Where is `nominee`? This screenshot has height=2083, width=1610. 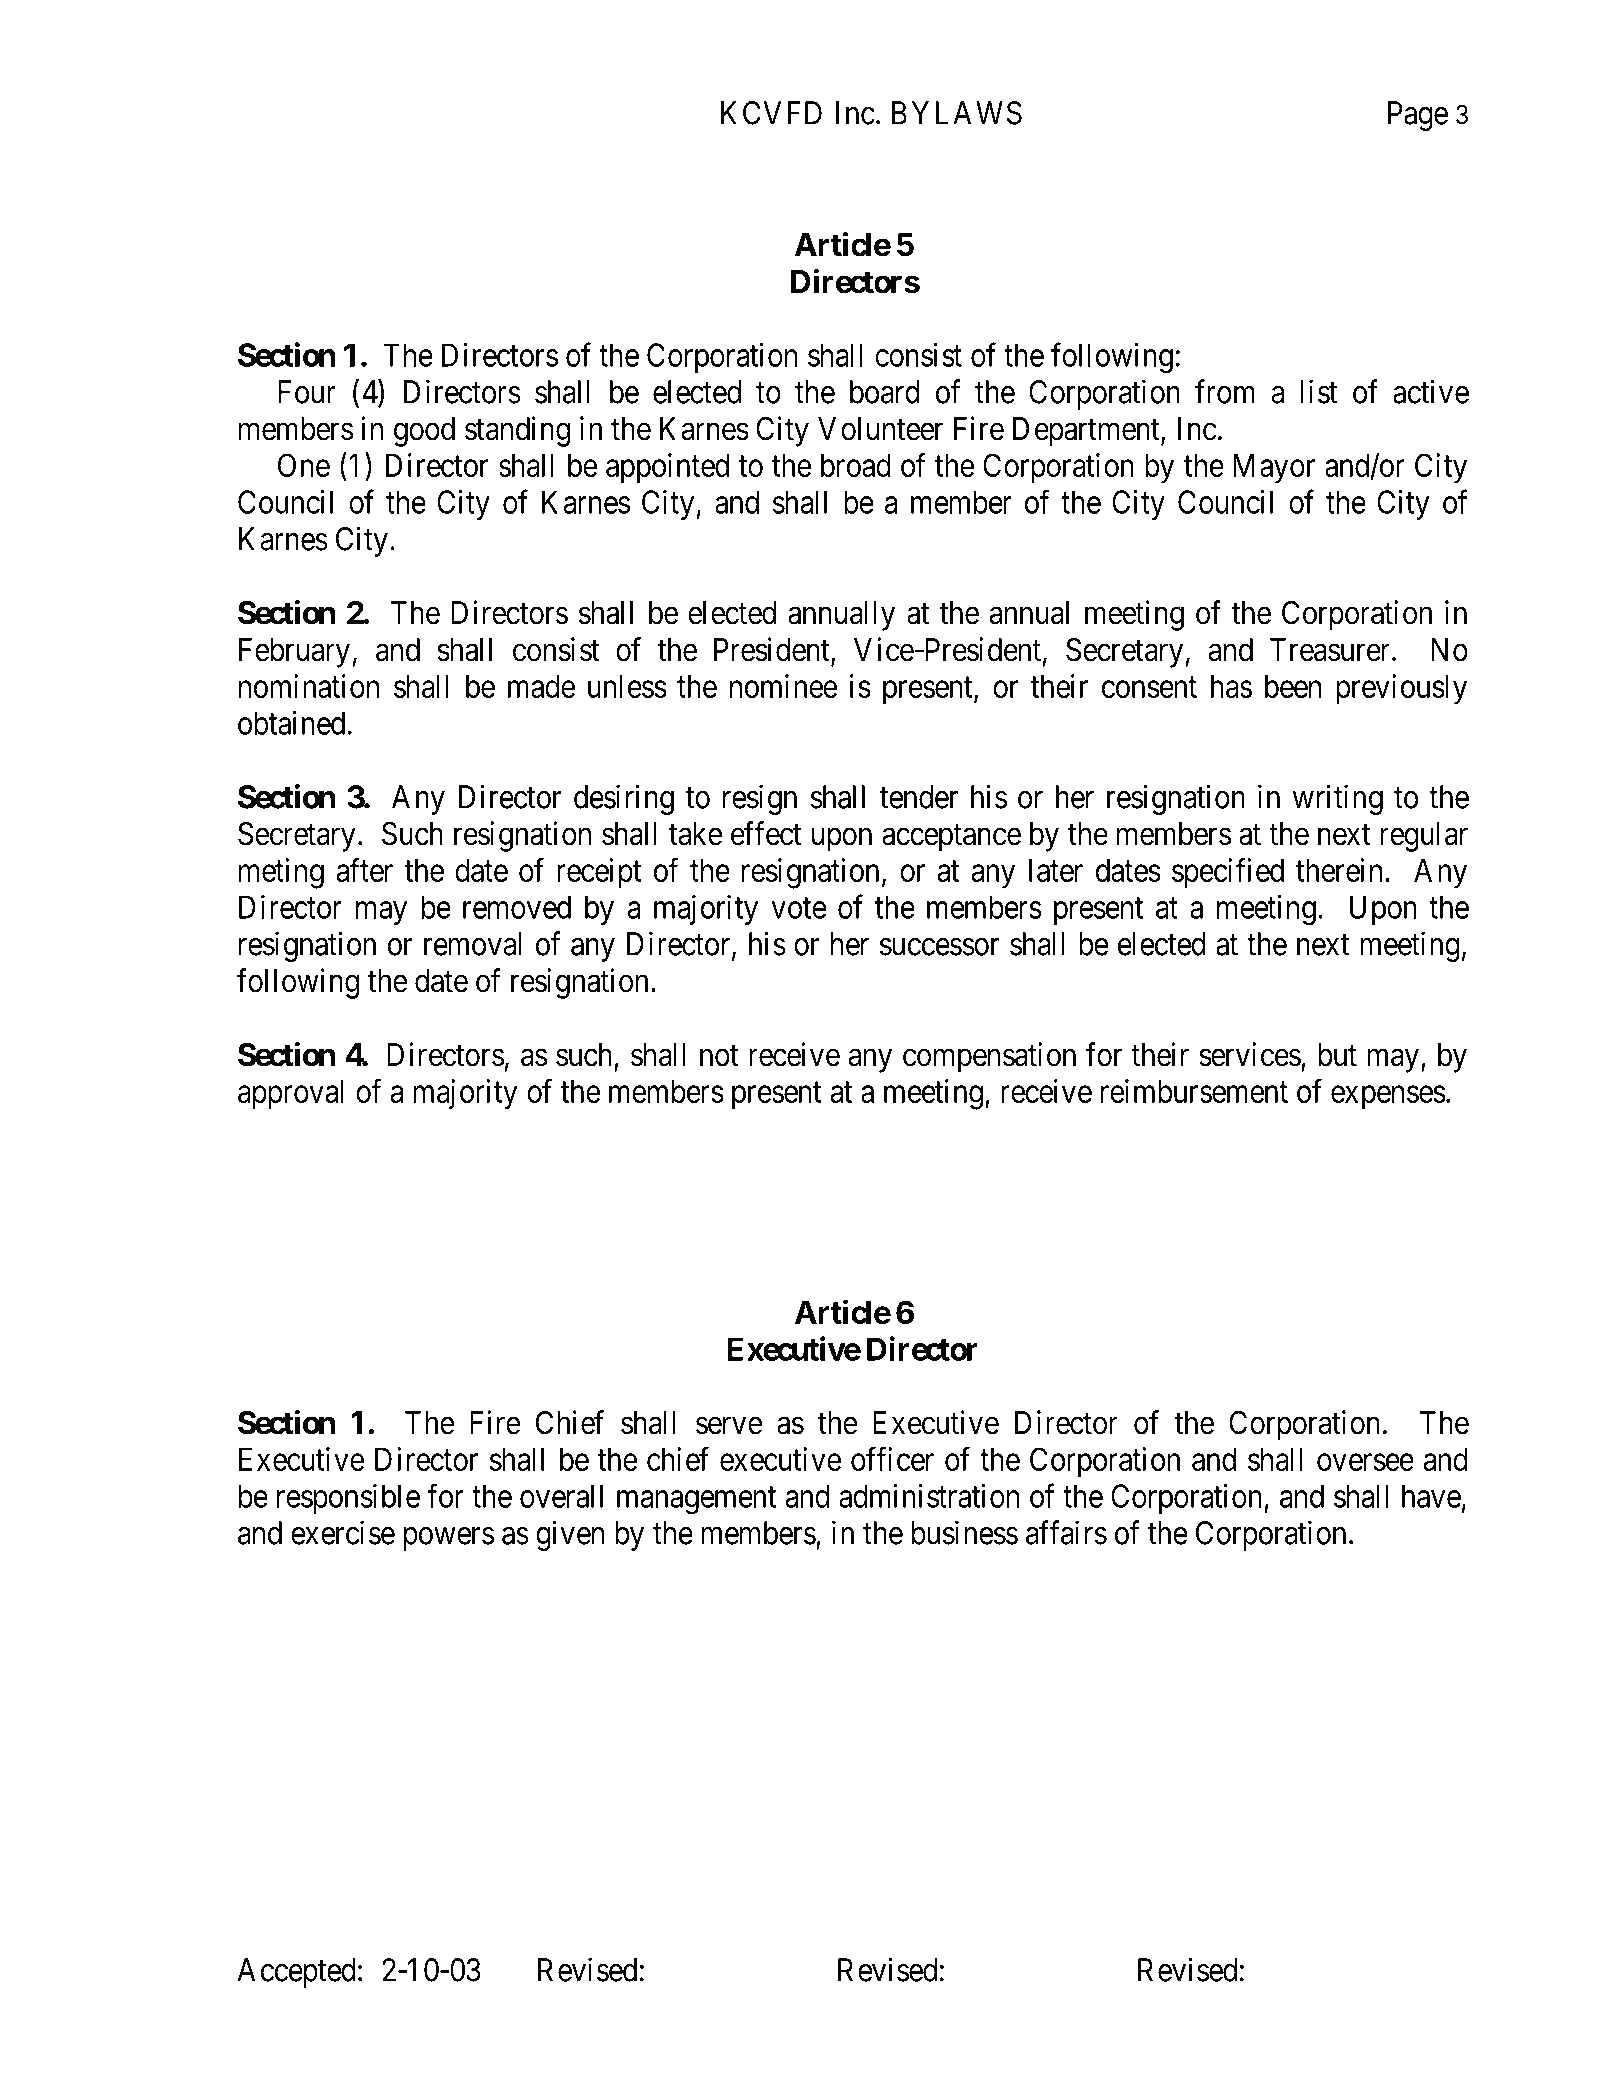
nominee is located at coordinates (784, 686).
